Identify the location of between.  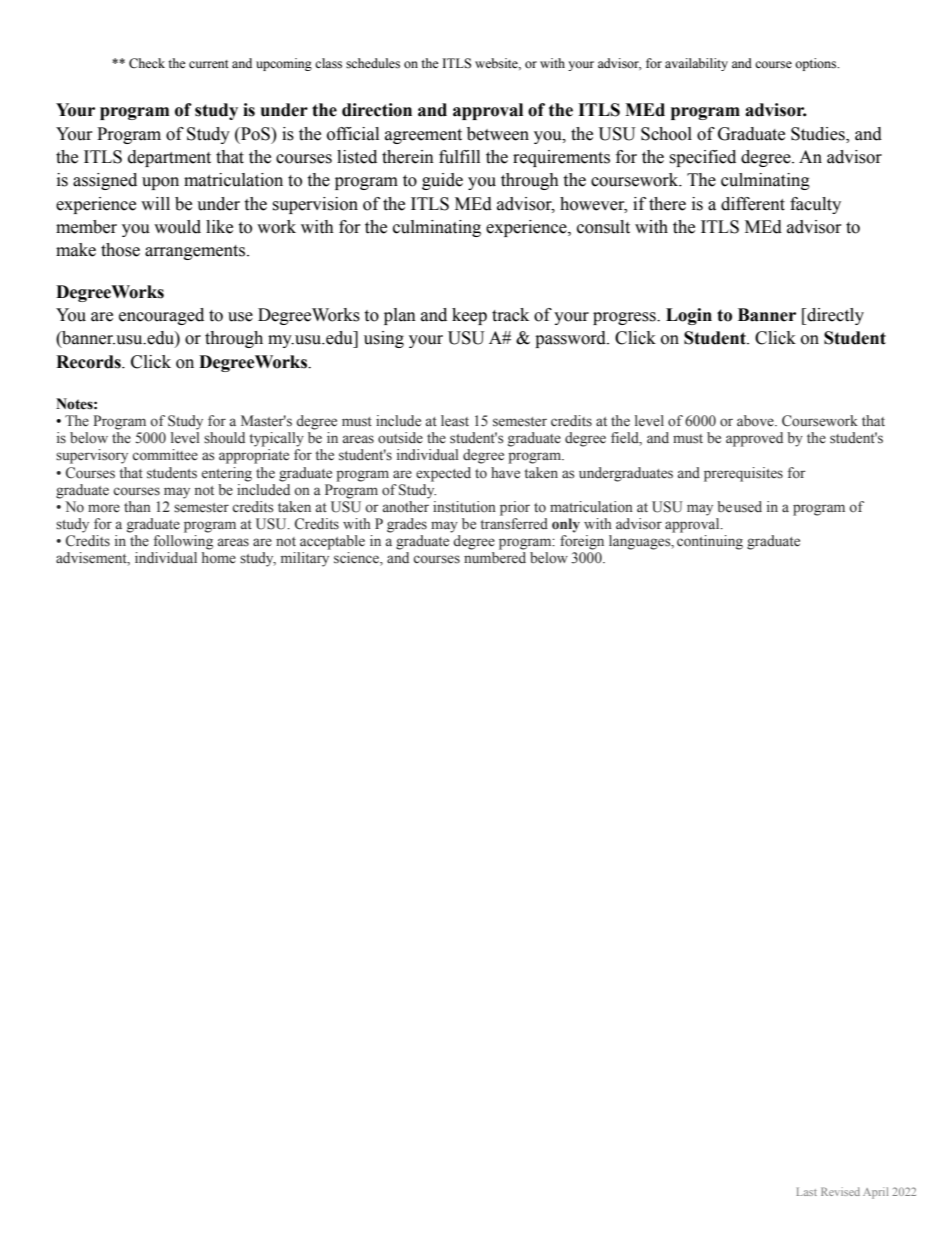
(498, 134).
